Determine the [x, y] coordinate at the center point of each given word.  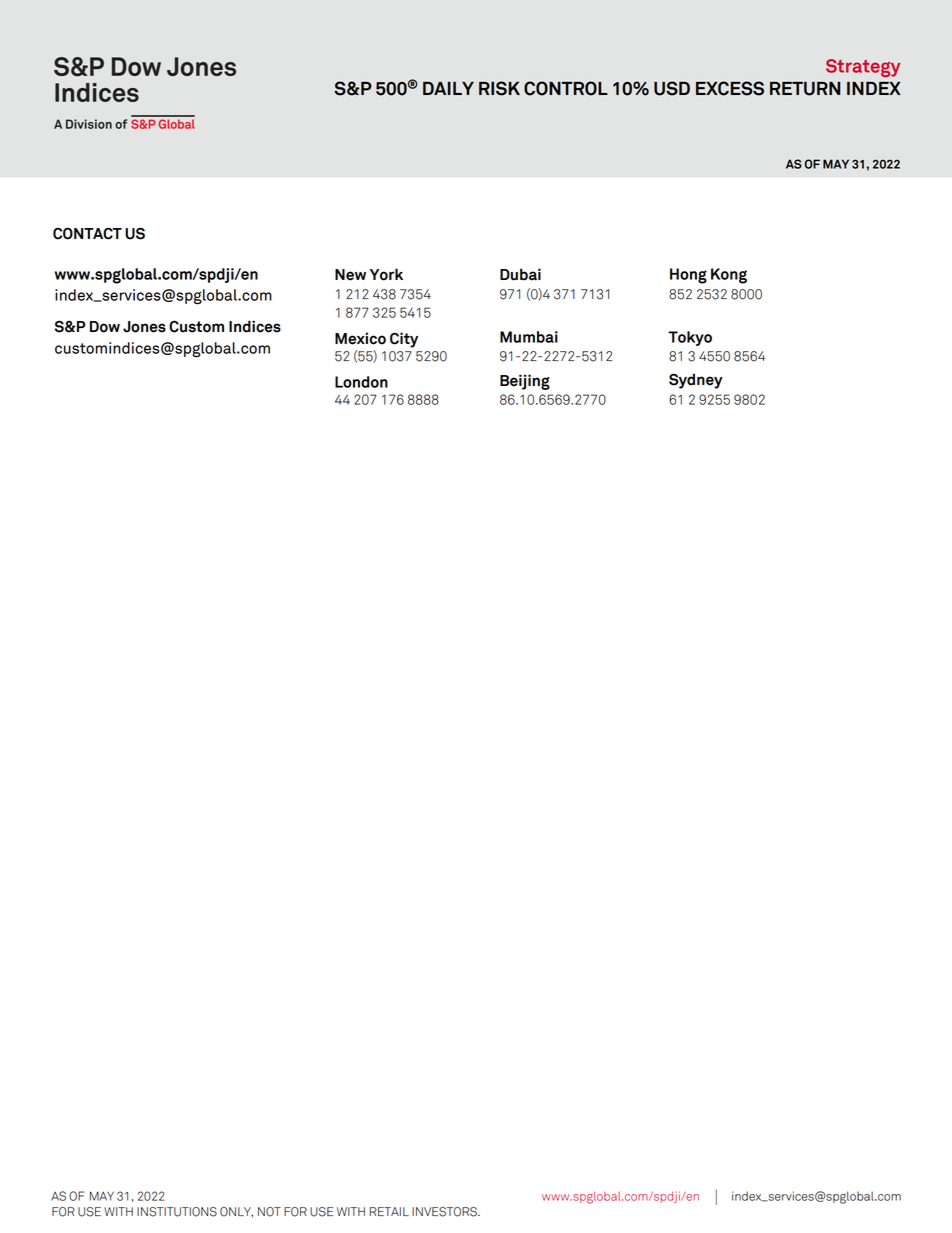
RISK [499, 88]
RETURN [805, 89]
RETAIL [389, 1211]
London [361, 382]
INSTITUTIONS [177, 1212]
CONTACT [87, 233]
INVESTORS [445, 1212]
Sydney [696, 381]
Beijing [525, 382]
